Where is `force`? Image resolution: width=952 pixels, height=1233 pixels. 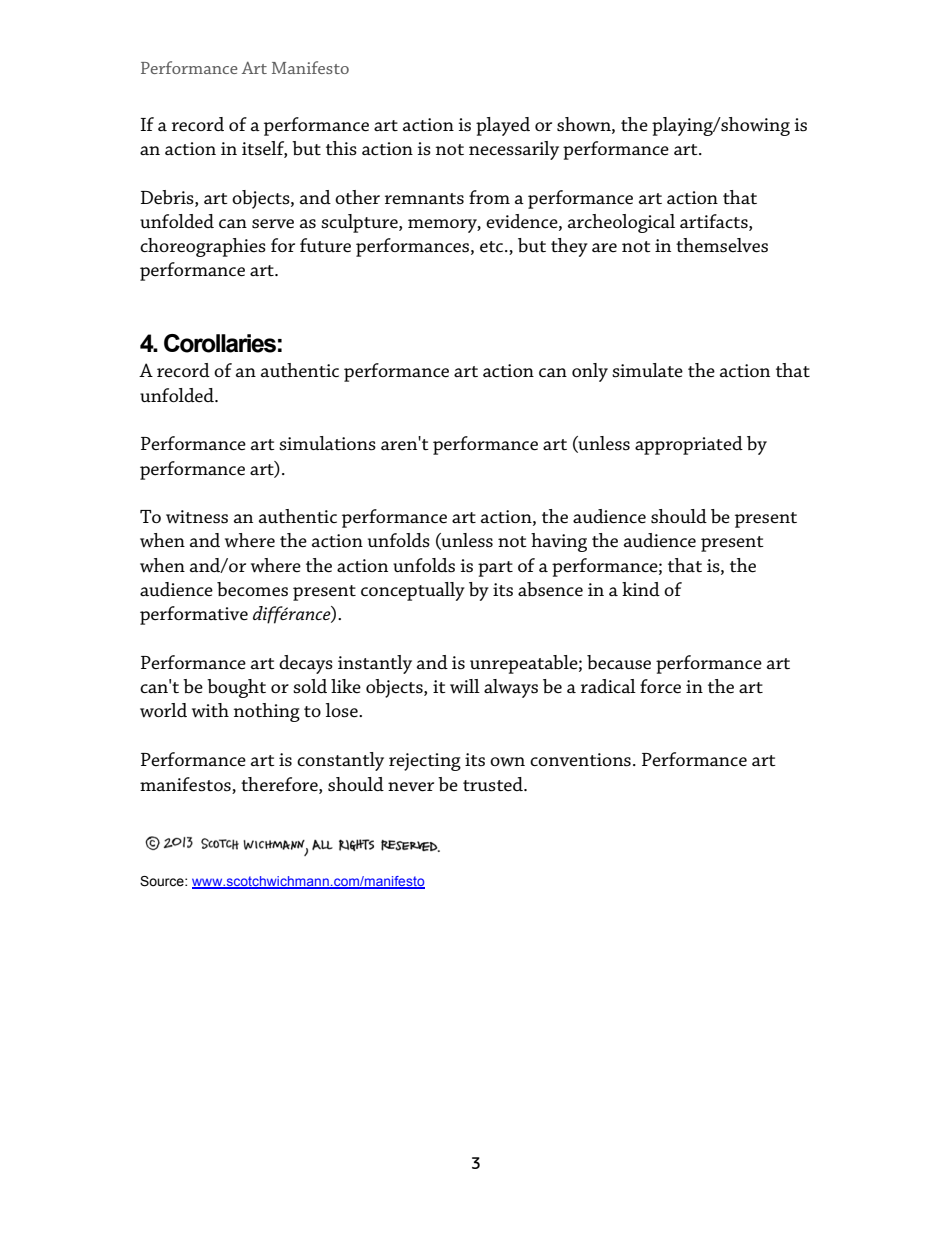 force is located at coordinates (660, 686).
